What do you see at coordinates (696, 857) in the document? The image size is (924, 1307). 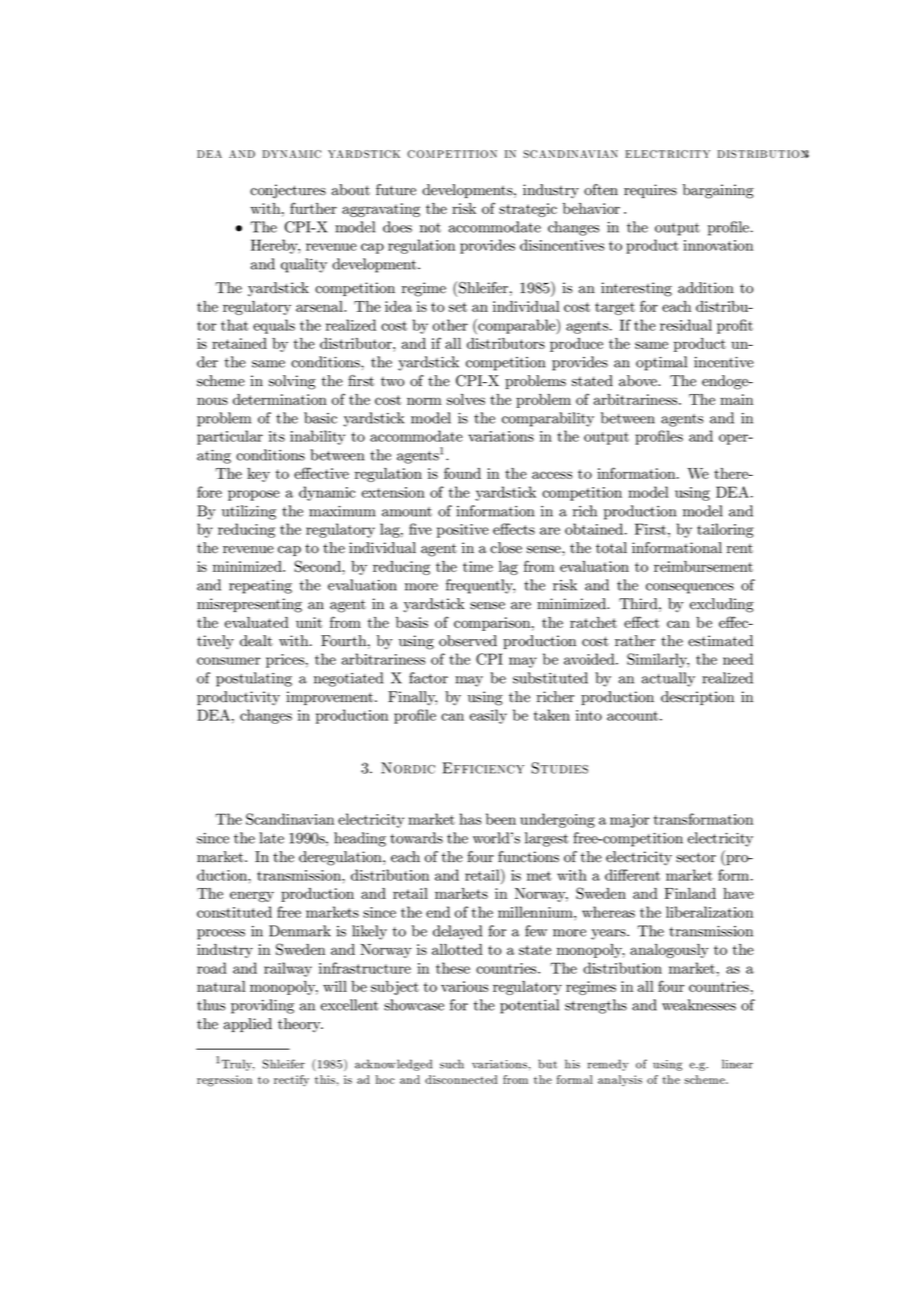 I see `sector` at bounding box center [696, 857].
